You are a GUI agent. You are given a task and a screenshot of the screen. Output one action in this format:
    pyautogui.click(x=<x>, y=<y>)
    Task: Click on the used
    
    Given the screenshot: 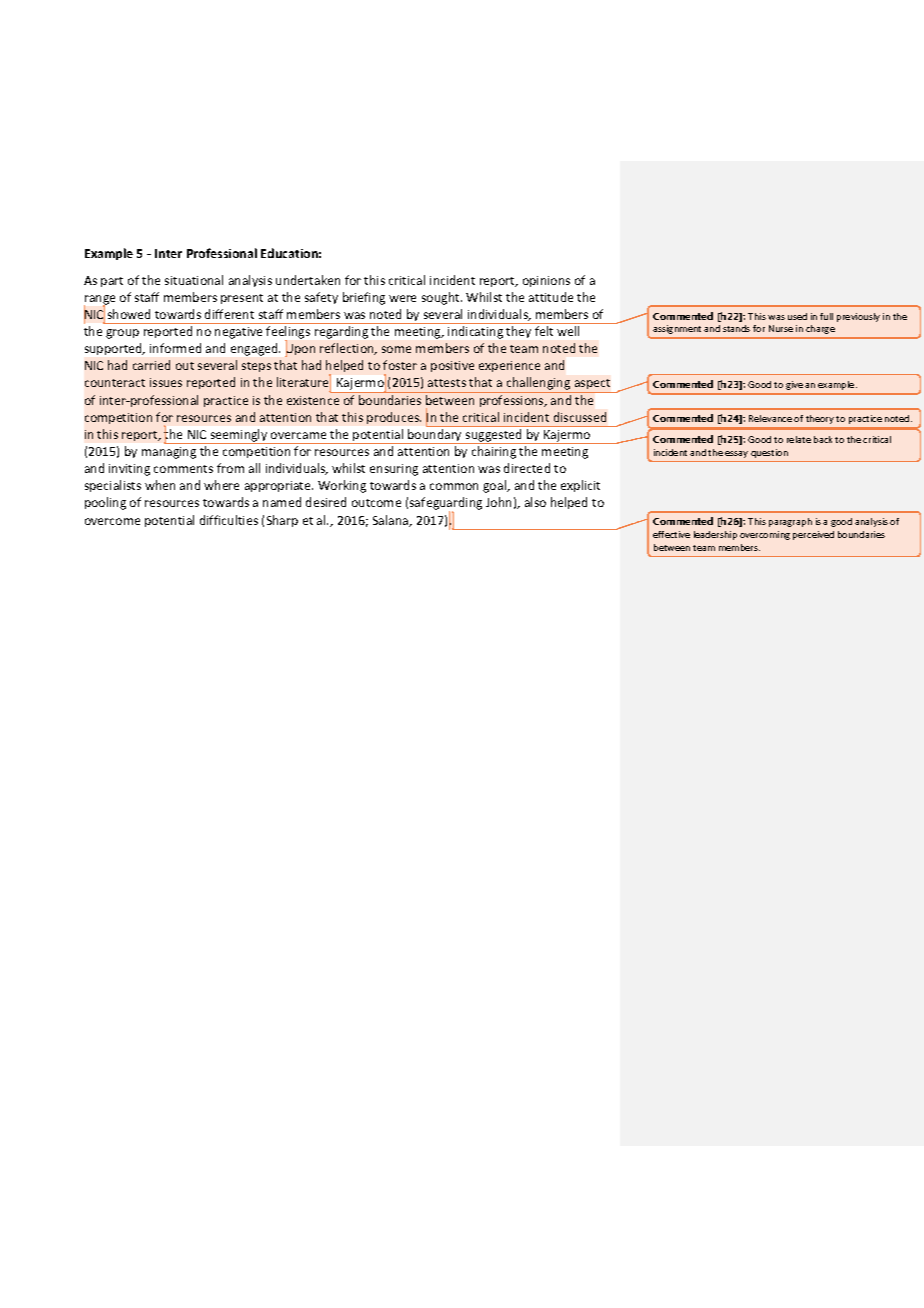 What is the action you would take?
    pyautogui.click(x=797, y=316)
